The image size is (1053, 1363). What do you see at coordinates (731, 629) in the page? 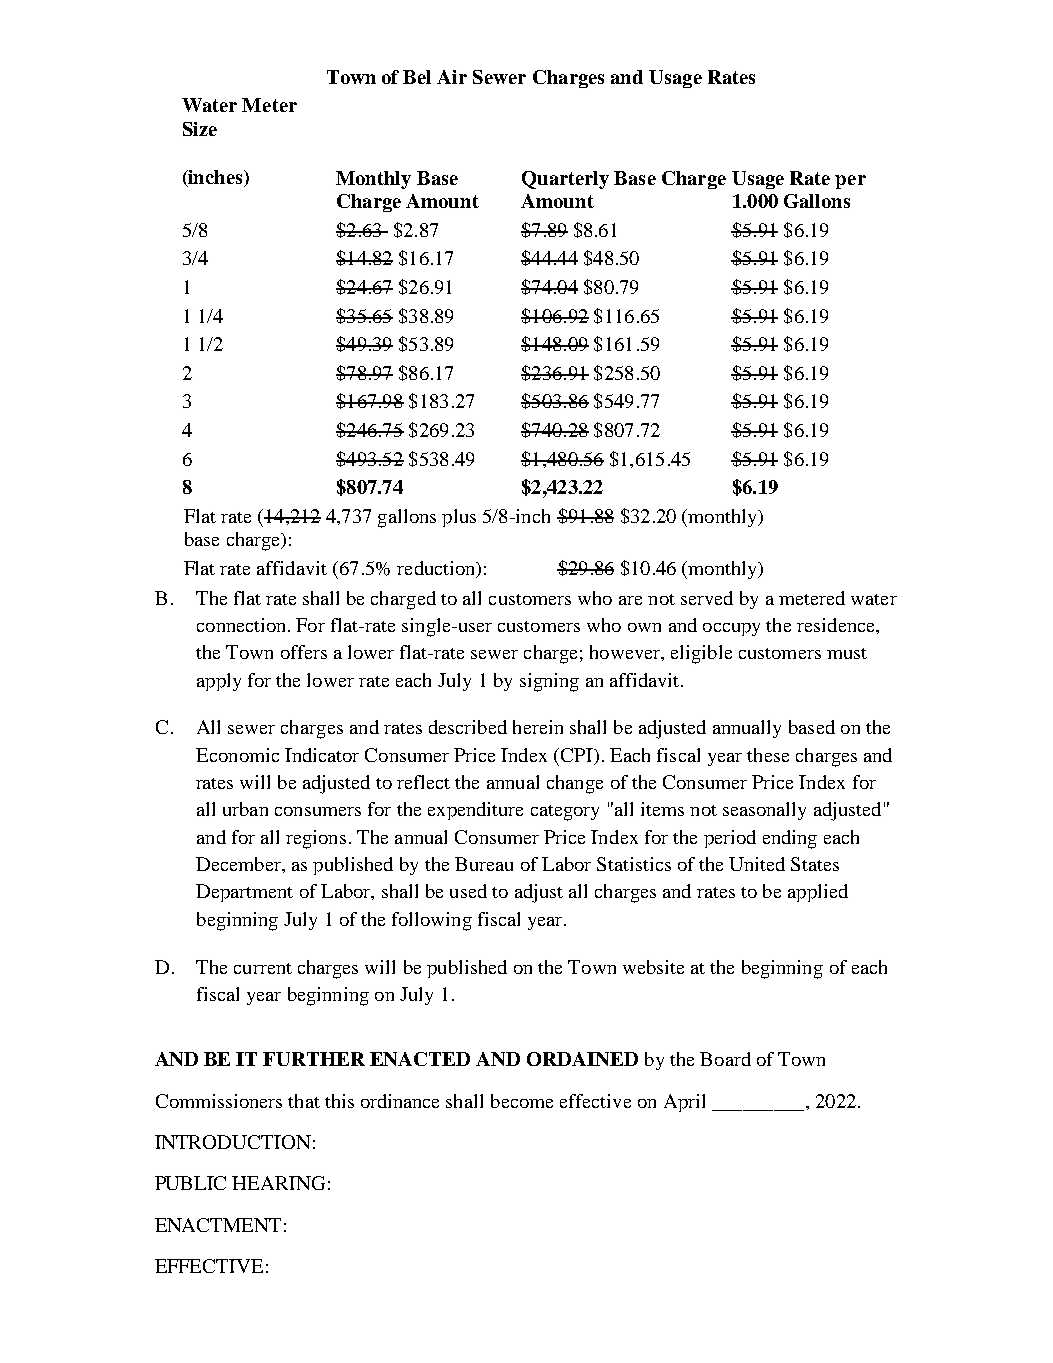
I see `occupy` at bounding box center [731, 629].
